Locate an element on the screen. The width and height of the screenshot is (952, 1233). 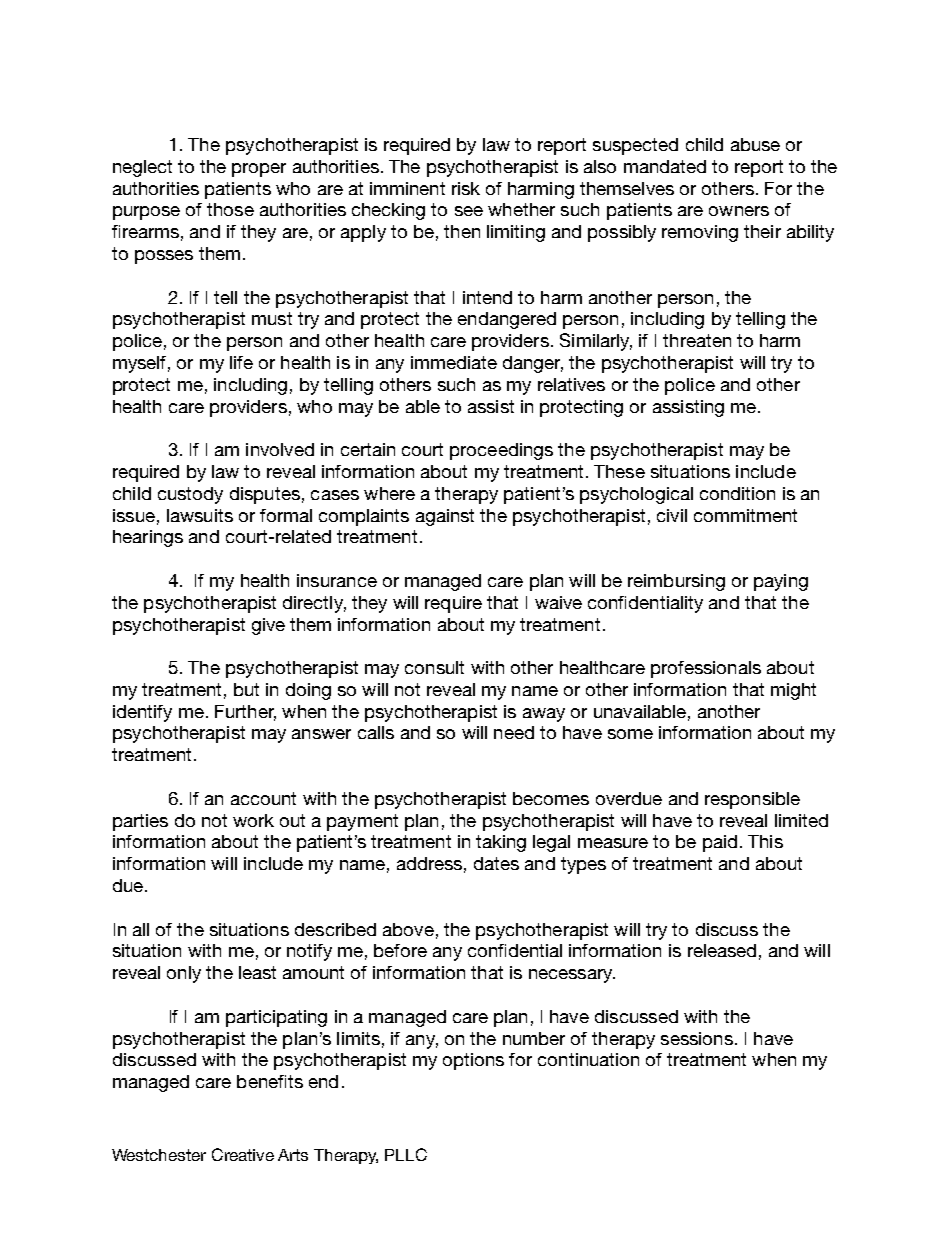
condition is located at coordinates (737, 493).
